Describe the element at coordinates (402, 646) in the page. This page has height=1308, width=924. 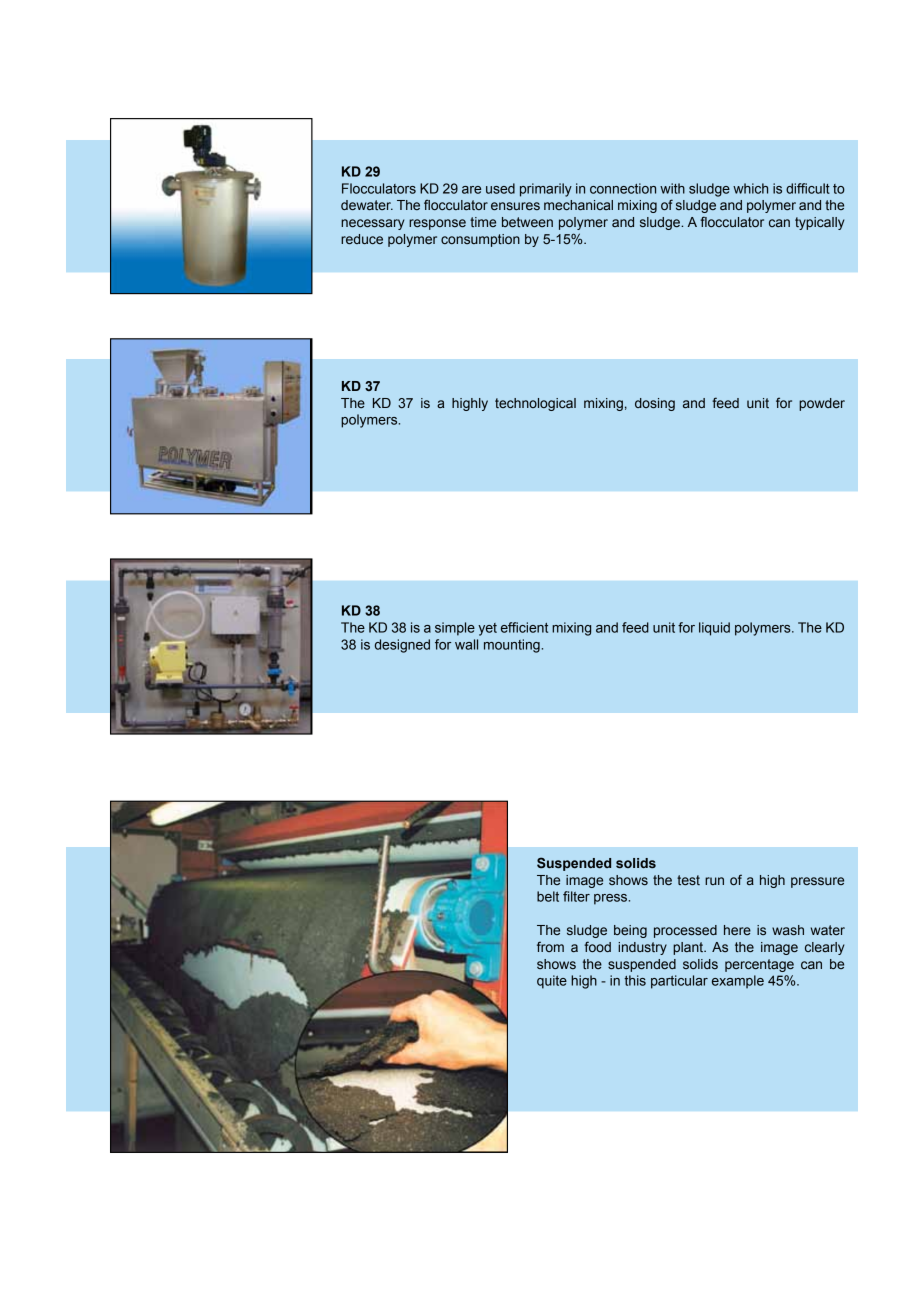
I see `designed` at that location.
